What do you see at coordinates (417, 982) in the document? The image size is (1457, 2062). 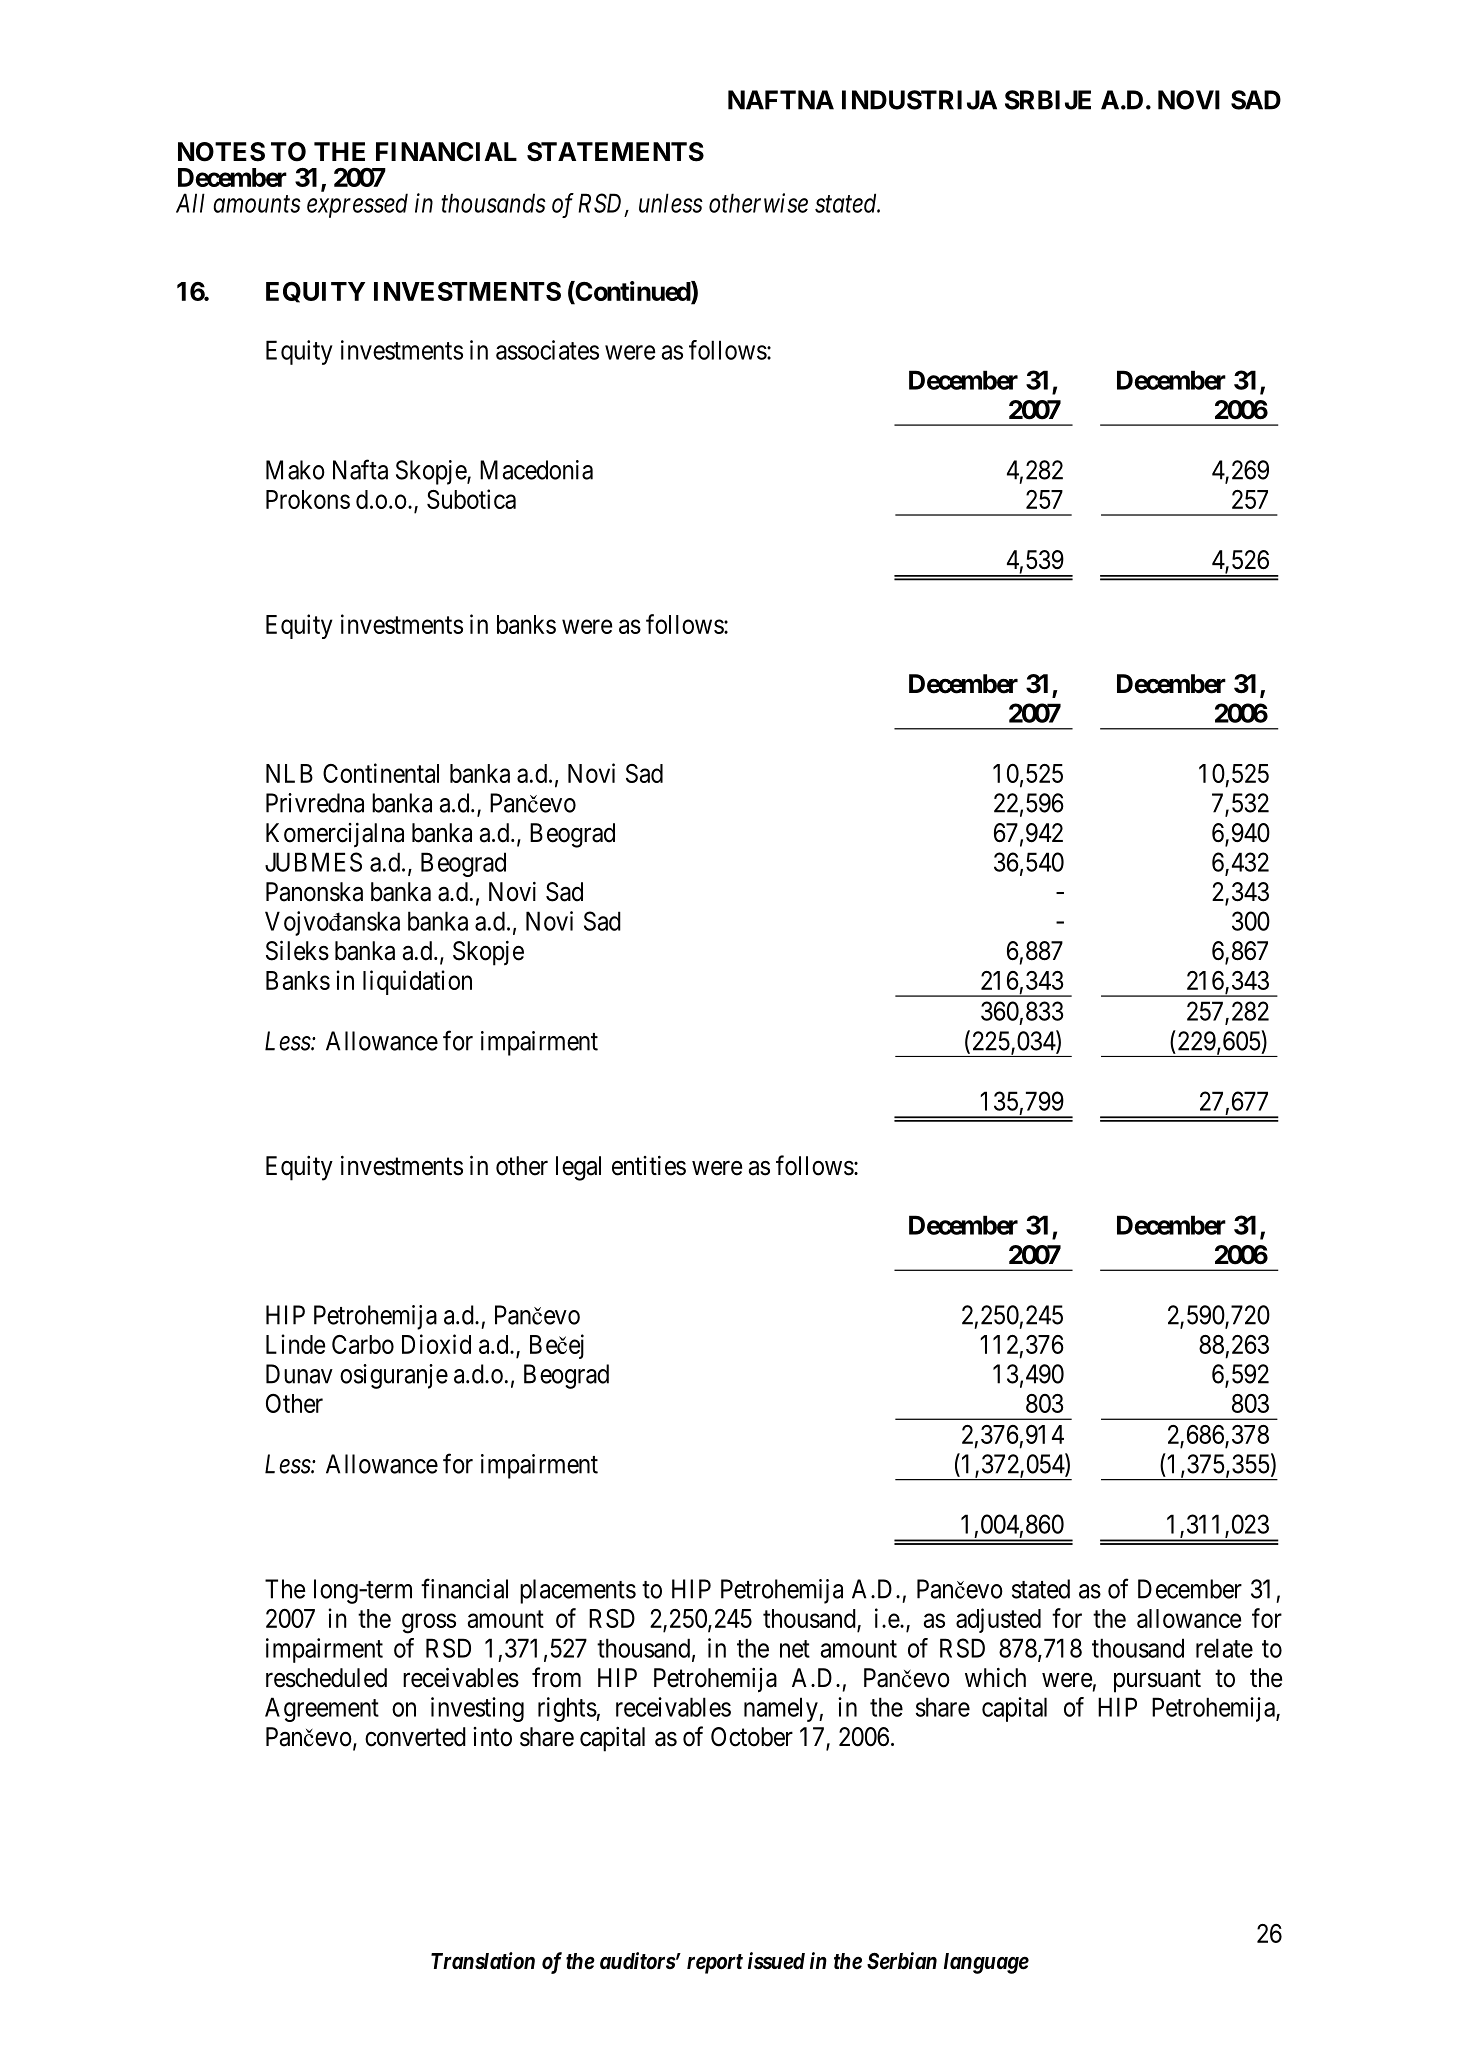 I see `liquidation` at bounding box center [417, 982].
